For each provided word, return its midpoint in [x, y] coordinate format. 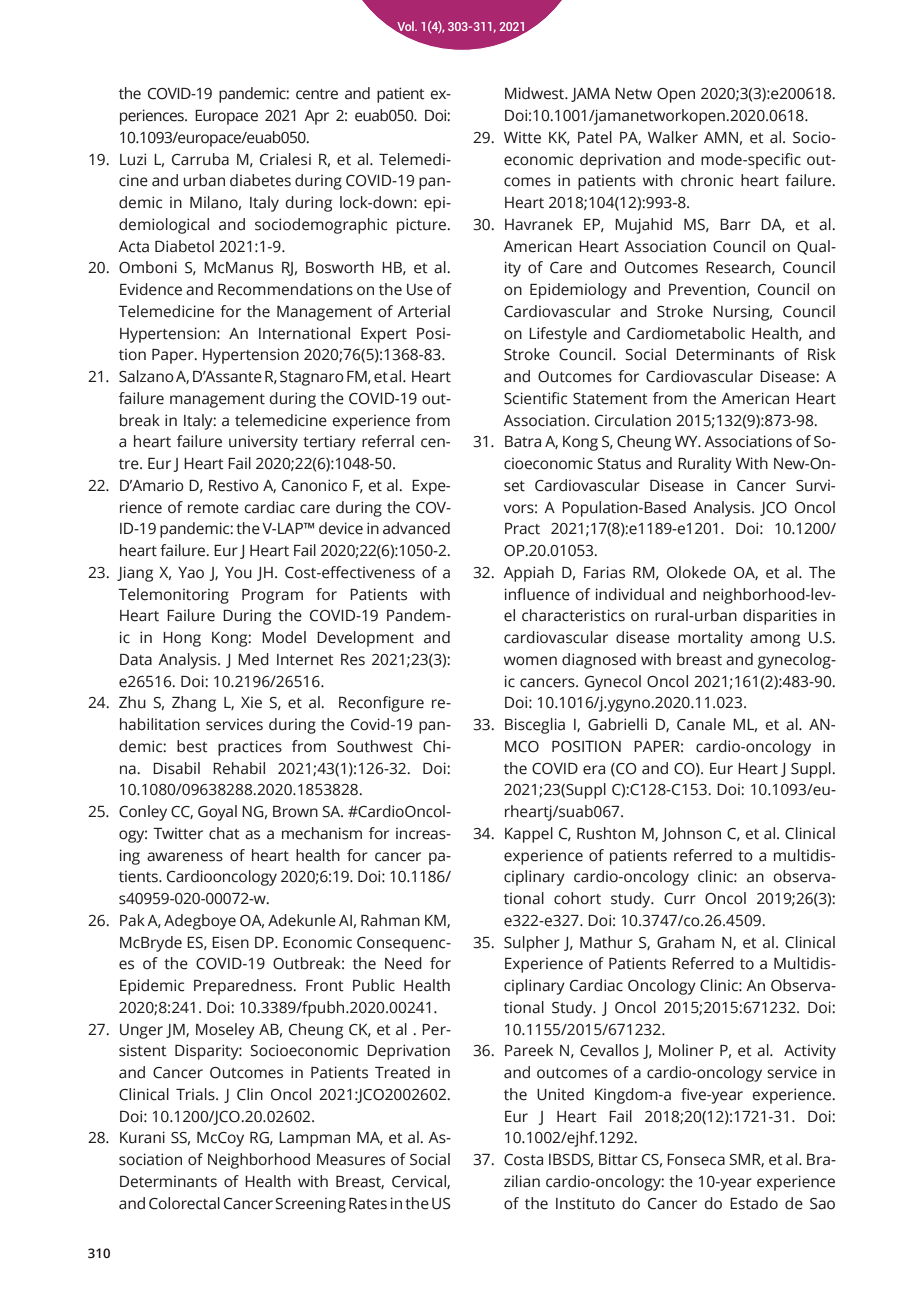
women [530, 661]
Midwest [536, 93]
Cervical [420, 1182]
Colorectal [184, 1203]
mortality [710, 639]
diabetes [260, 180]
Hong [182, 639]
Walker [673, 137]
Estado [754, 1203]
